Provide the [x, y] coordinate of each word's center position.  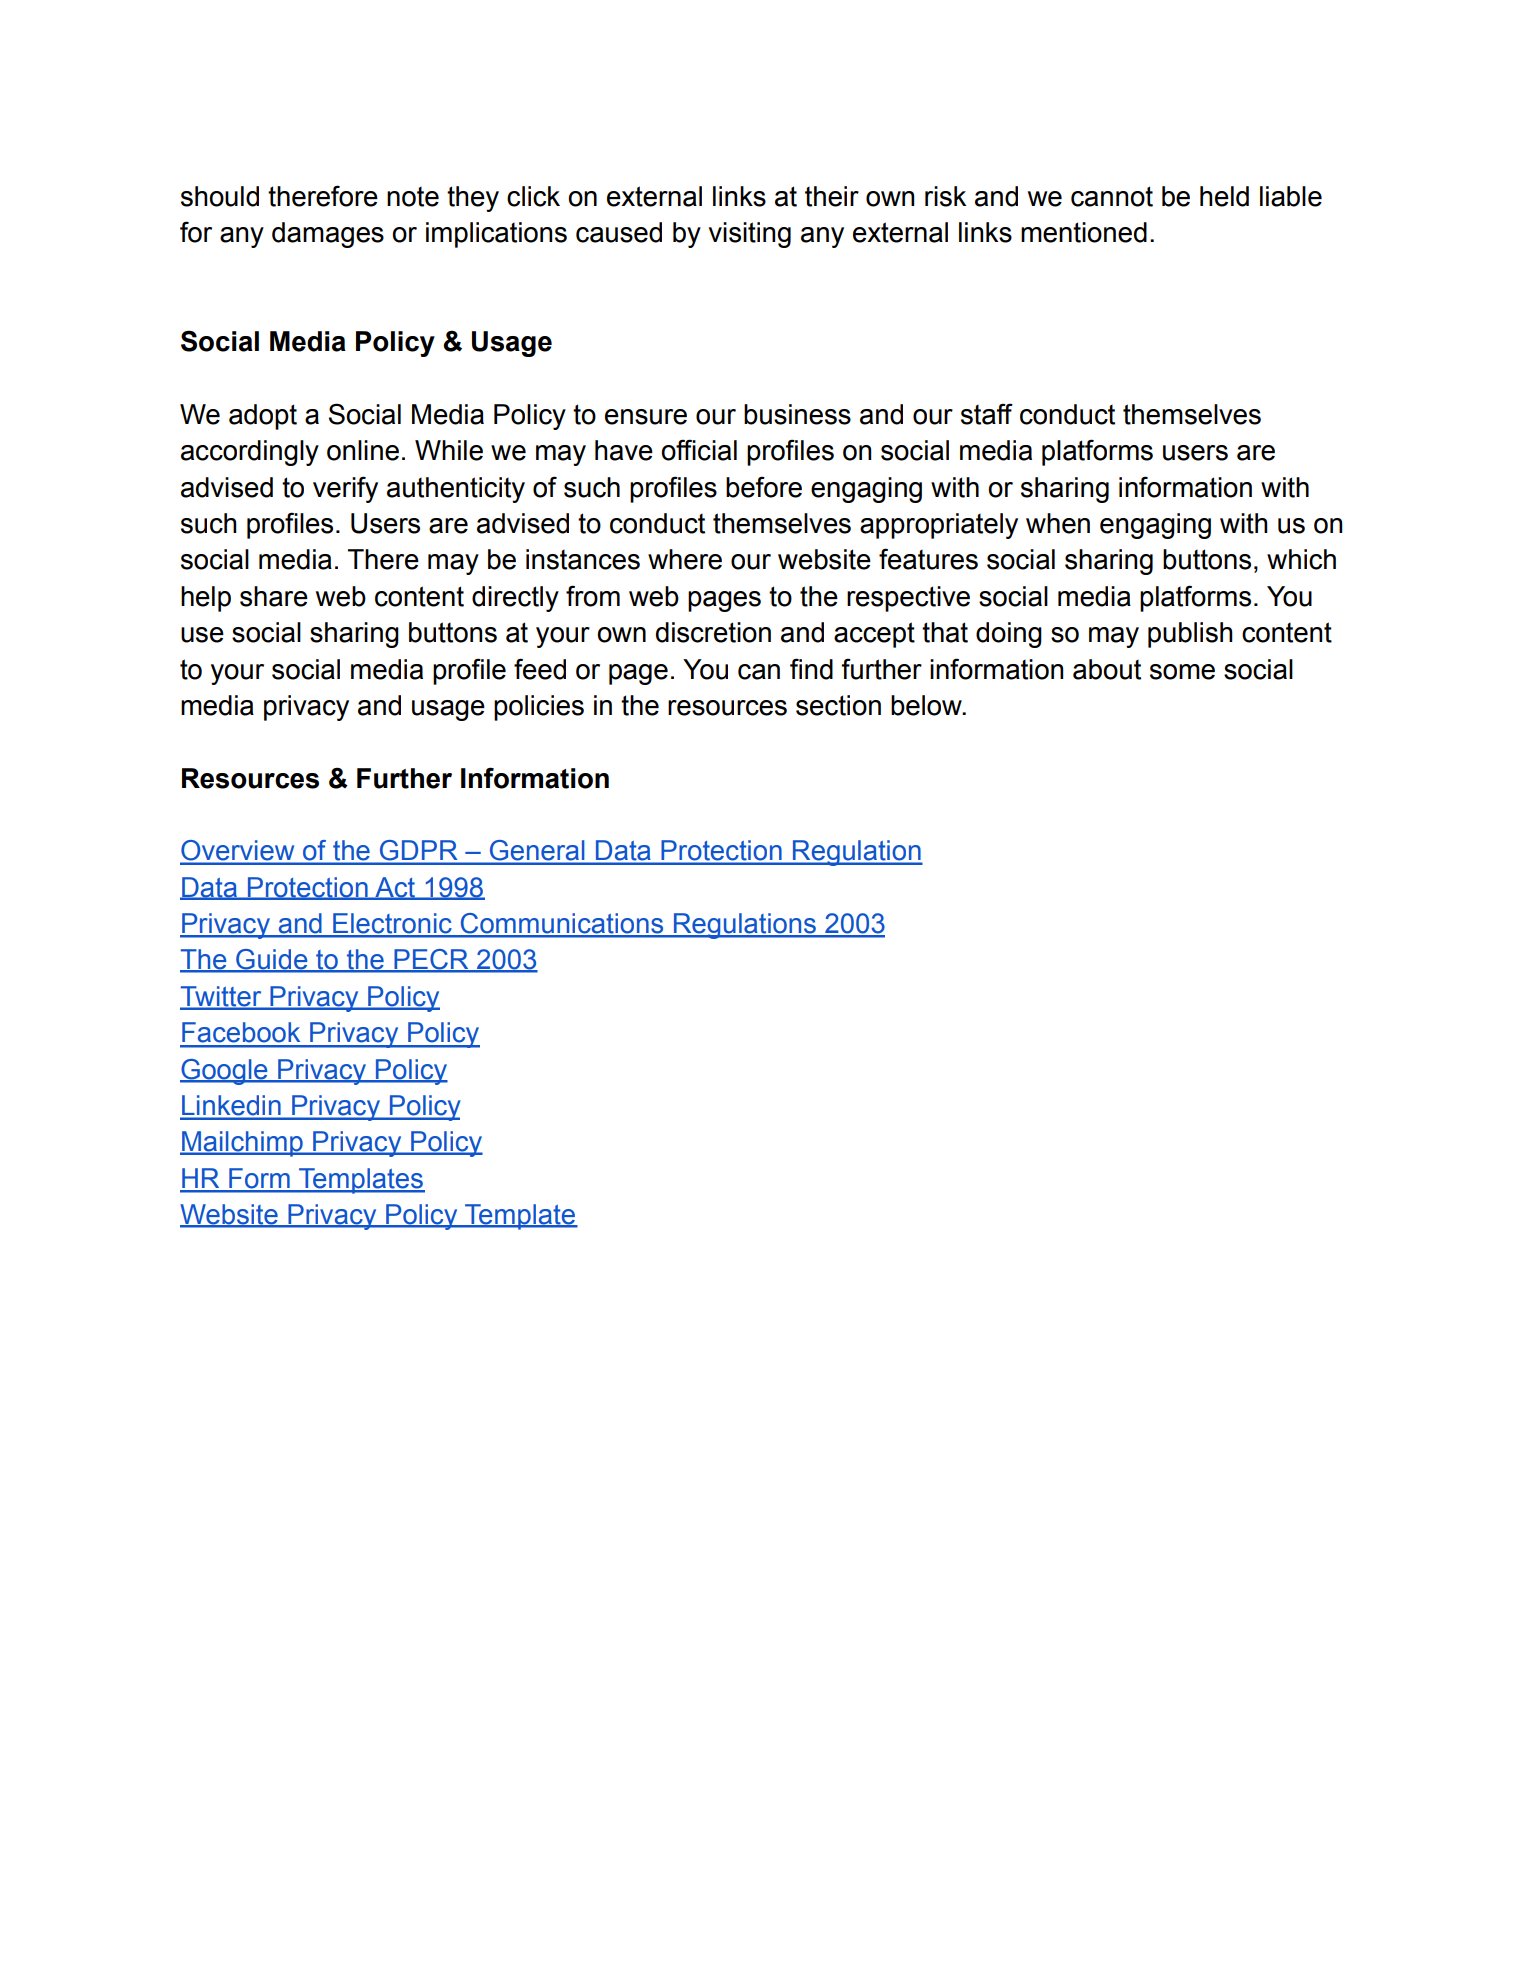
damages [328, 235]
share [274, 596]
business [797, 414]
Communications [562, 924]
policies [539, 708]
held [1224, 196]
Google [225, 1072]
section [838, 705]
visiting [750, 235]
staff [987, 414]
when [1058, 523]
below [927, 705]
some [1182, 672]
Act [395, 888]
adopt [263, 417]
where [685, 559]
